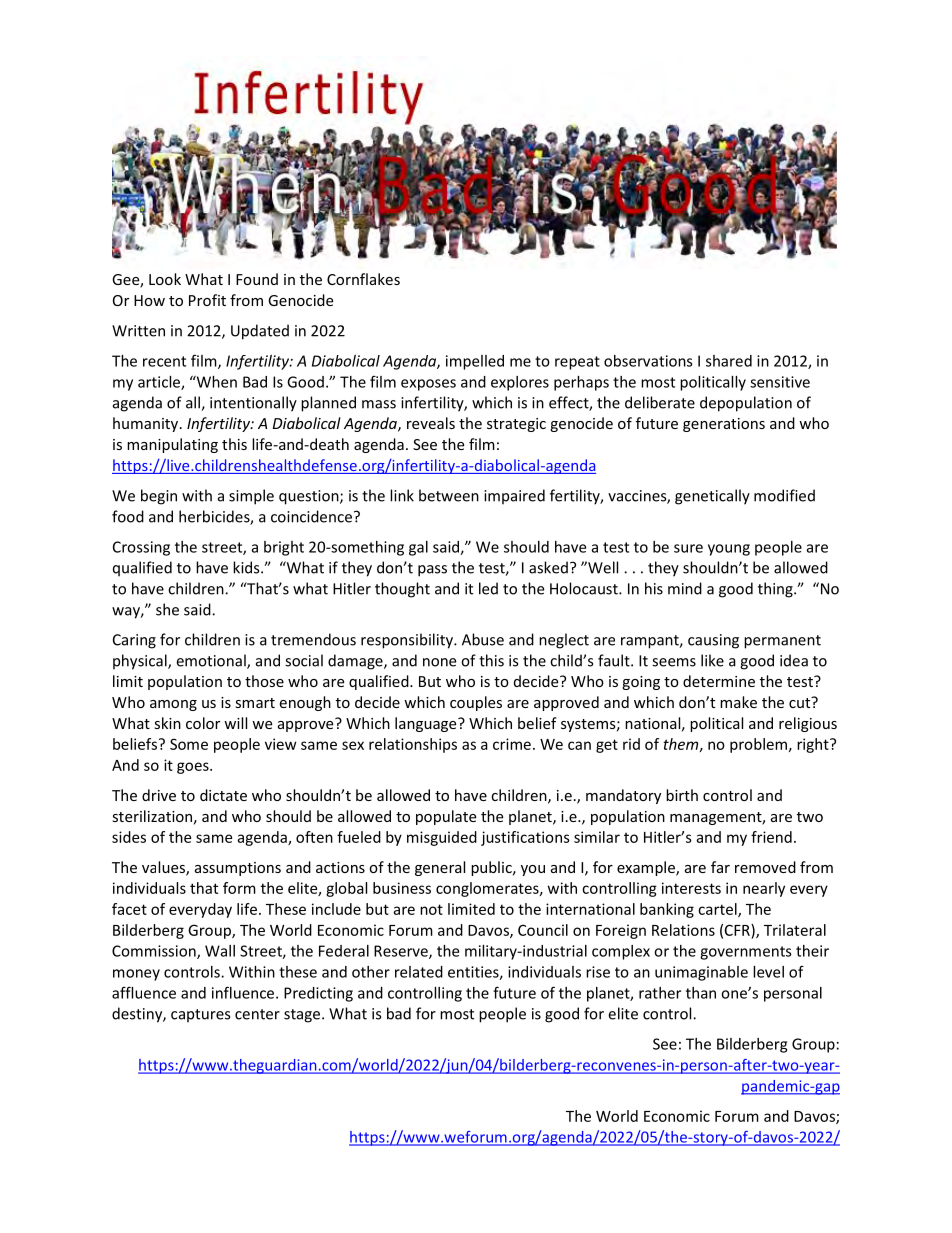 The width and height of the image is (952, 1233). I want to click on influence, so click(244, 992).
